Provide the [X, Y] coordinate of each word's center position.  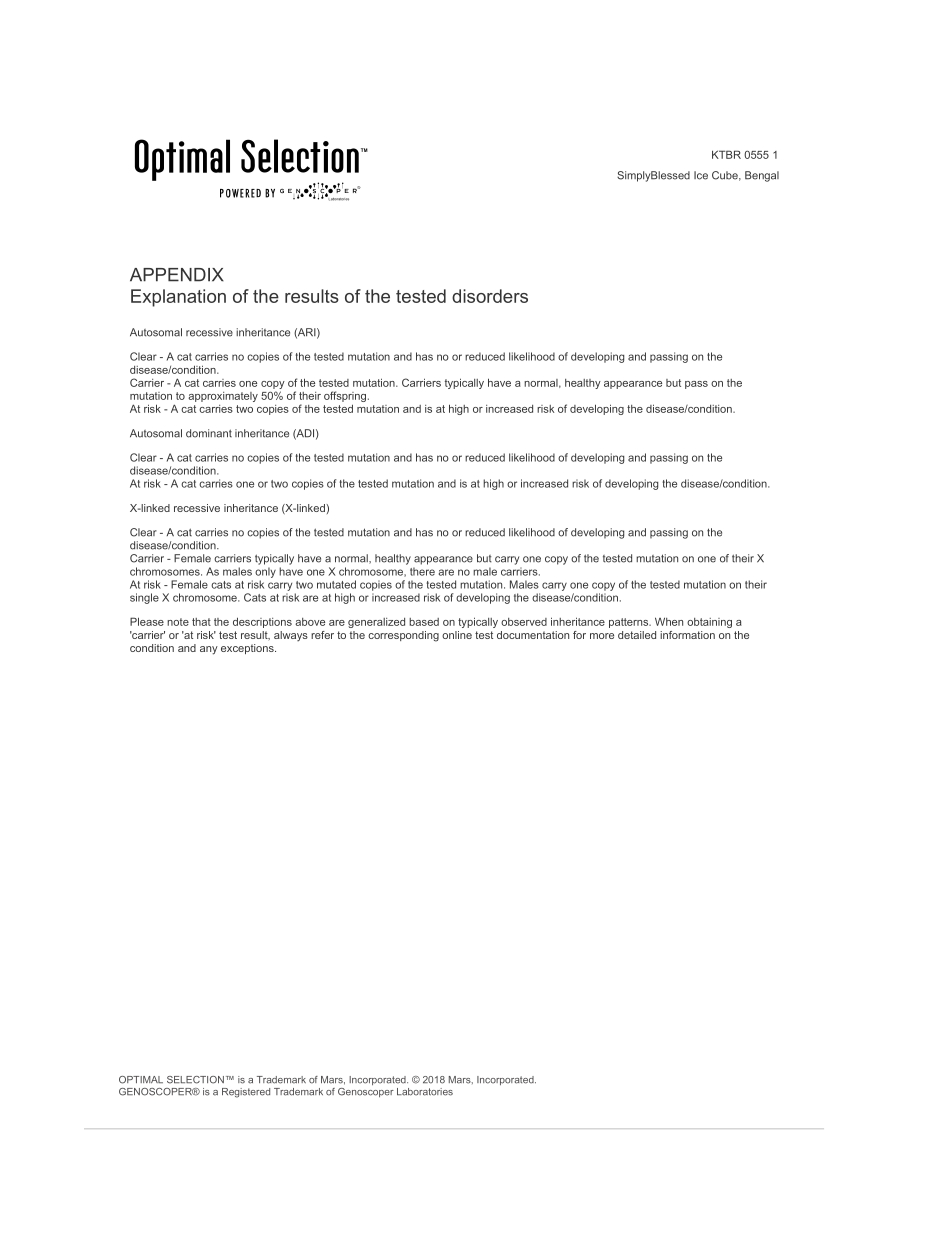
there [422, 571]
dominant [209, 433]
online [457, 635]
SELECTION [195, 1080]
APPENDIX [177, 275]
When [669, 621]
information [687, 635]
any [209, 650]
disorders [490, 296]
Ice [701, 175]
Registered [246, 1093]
